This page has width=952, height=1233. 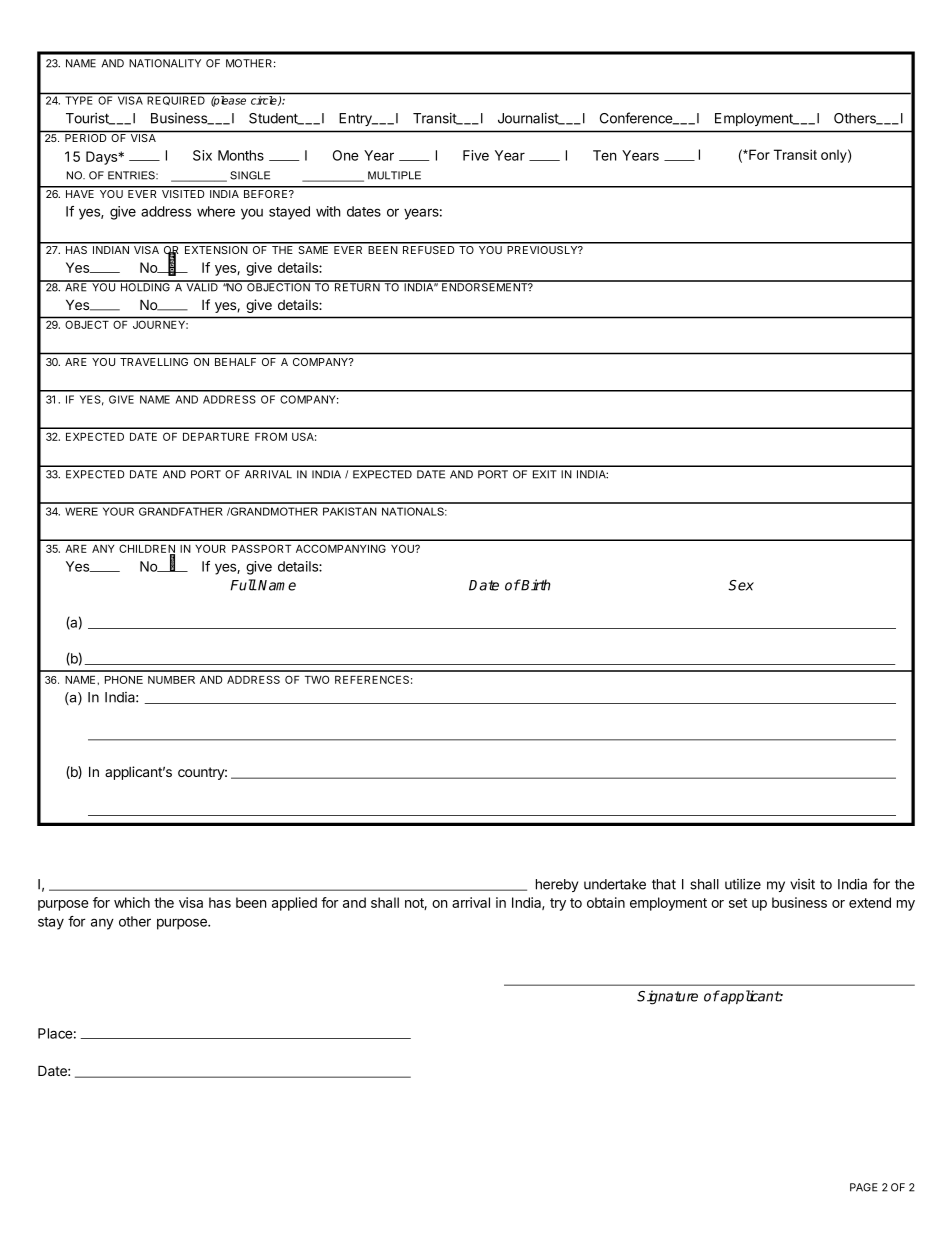 What do you see at coordinates (667, 997) in the page?
I see `Signature` at bounding box center [667, 997].
